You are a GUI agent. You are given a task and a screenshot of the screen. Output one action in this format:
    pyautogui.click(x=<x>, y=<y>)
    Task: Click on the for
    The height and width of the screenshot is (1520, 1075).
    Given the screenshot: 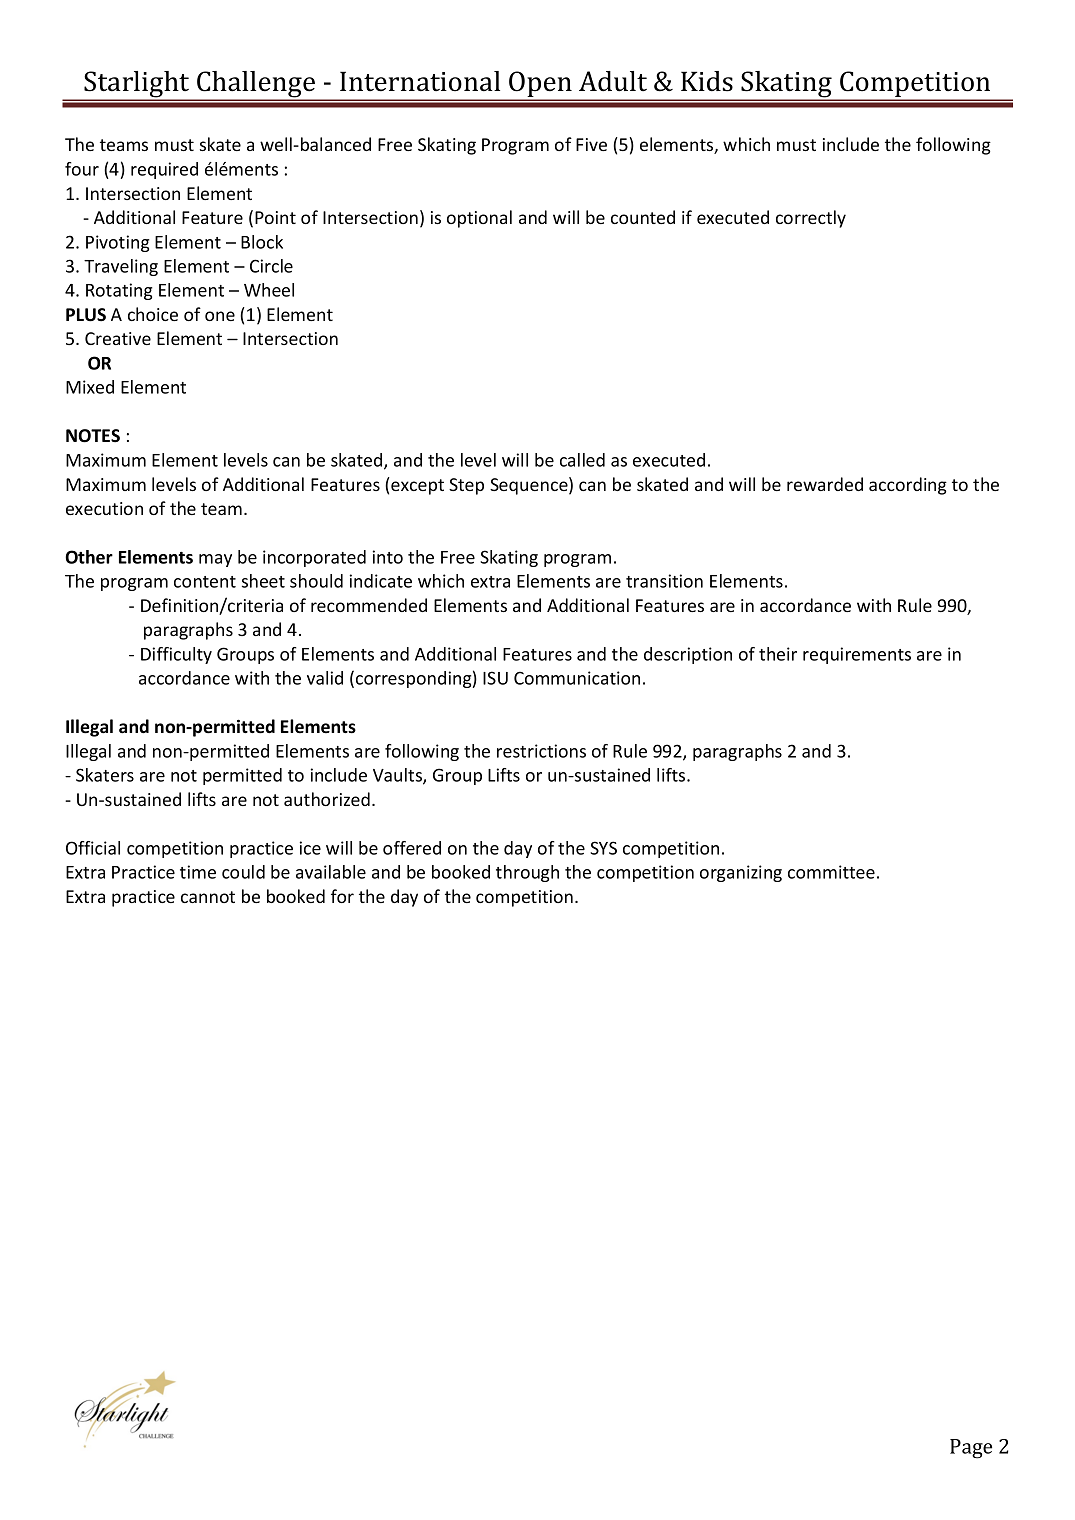 What is the action you would take?
    pyautogui.click(x=342, y=896)
